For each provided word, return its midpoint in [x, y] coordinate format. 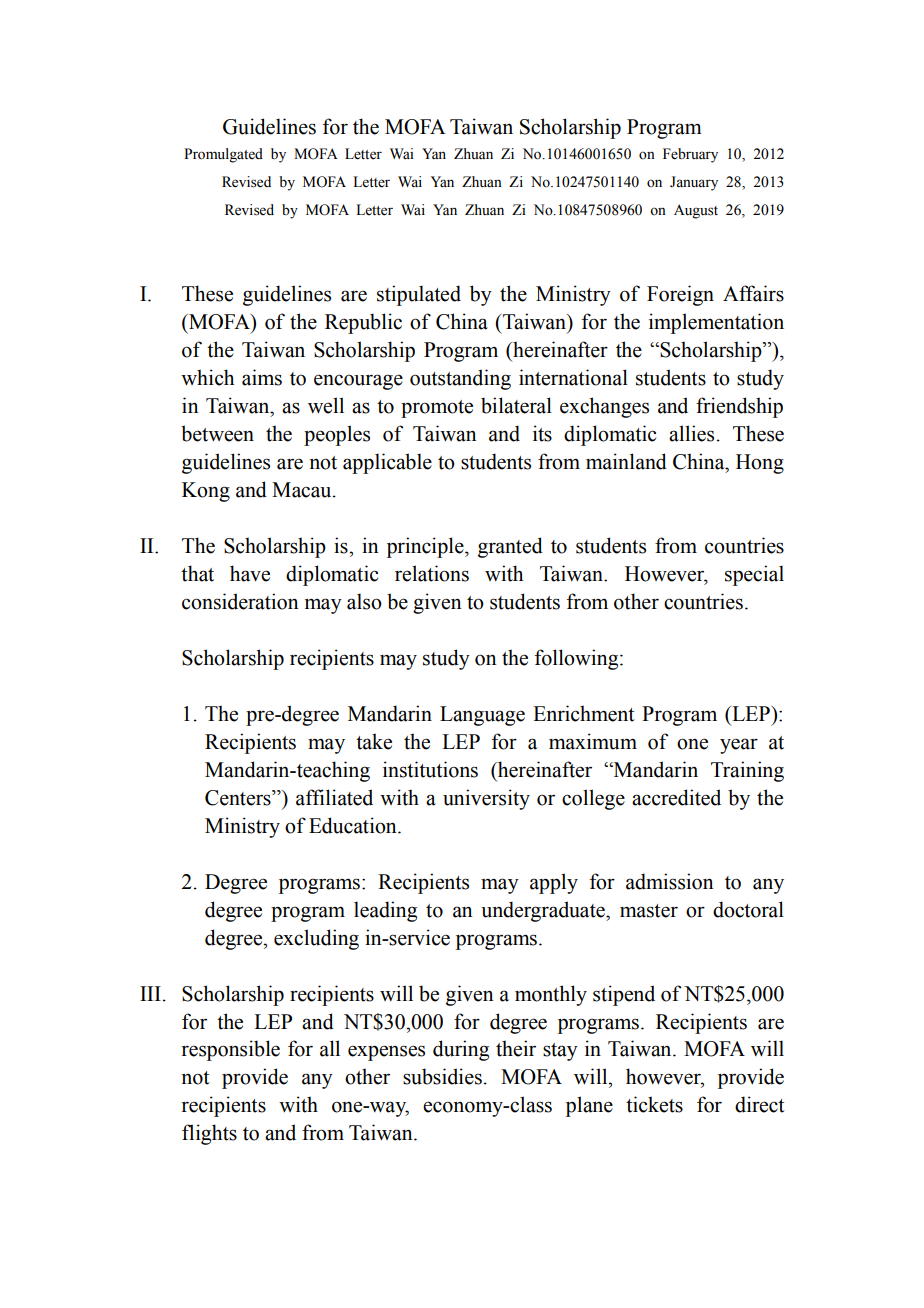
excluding [316, 939]
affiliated [334, 797]
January [694, 183]
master [649, 911]
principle [426, 547]
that [197, 573]
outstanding [460, 379]
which [207, 377]
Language [482, 716]
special [754, 575]
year [739, 746]
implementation [716, 323]
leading [385, 911]
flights [209, 1134]
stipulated [419, 295]
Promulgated [223, 155]
